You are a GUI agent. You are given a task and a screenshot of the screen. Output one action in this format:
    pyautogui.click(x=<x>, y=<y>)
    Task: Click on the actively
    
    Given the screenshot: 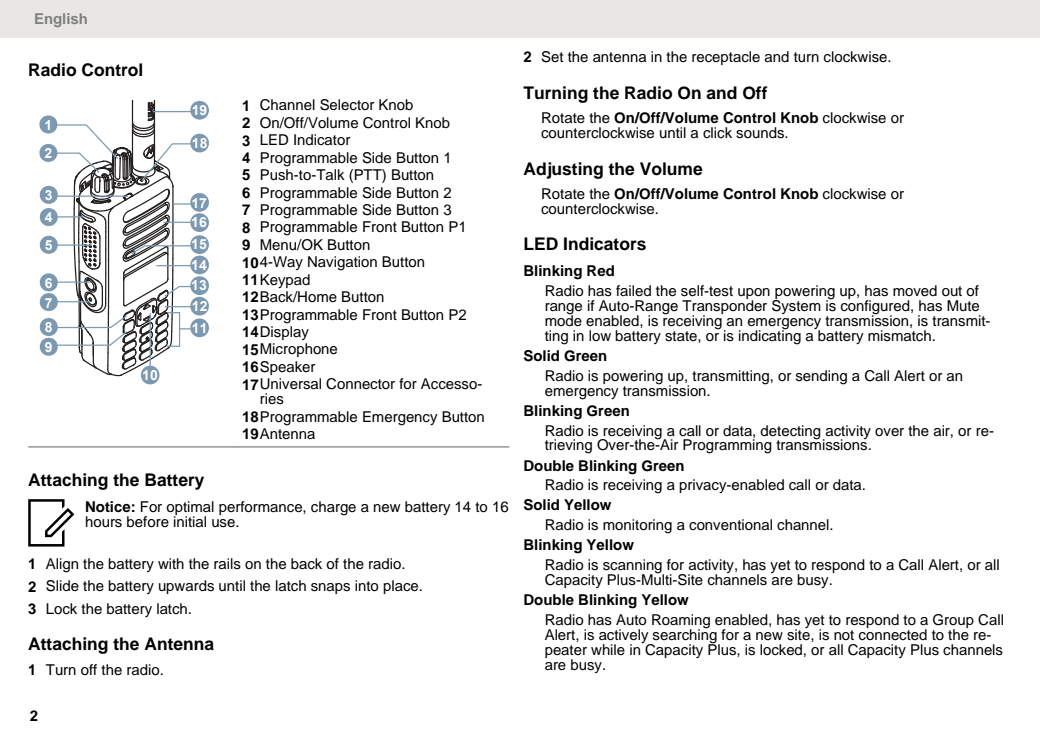 What is the action you would take?
    pyautogui.click(x=625, y=637)
